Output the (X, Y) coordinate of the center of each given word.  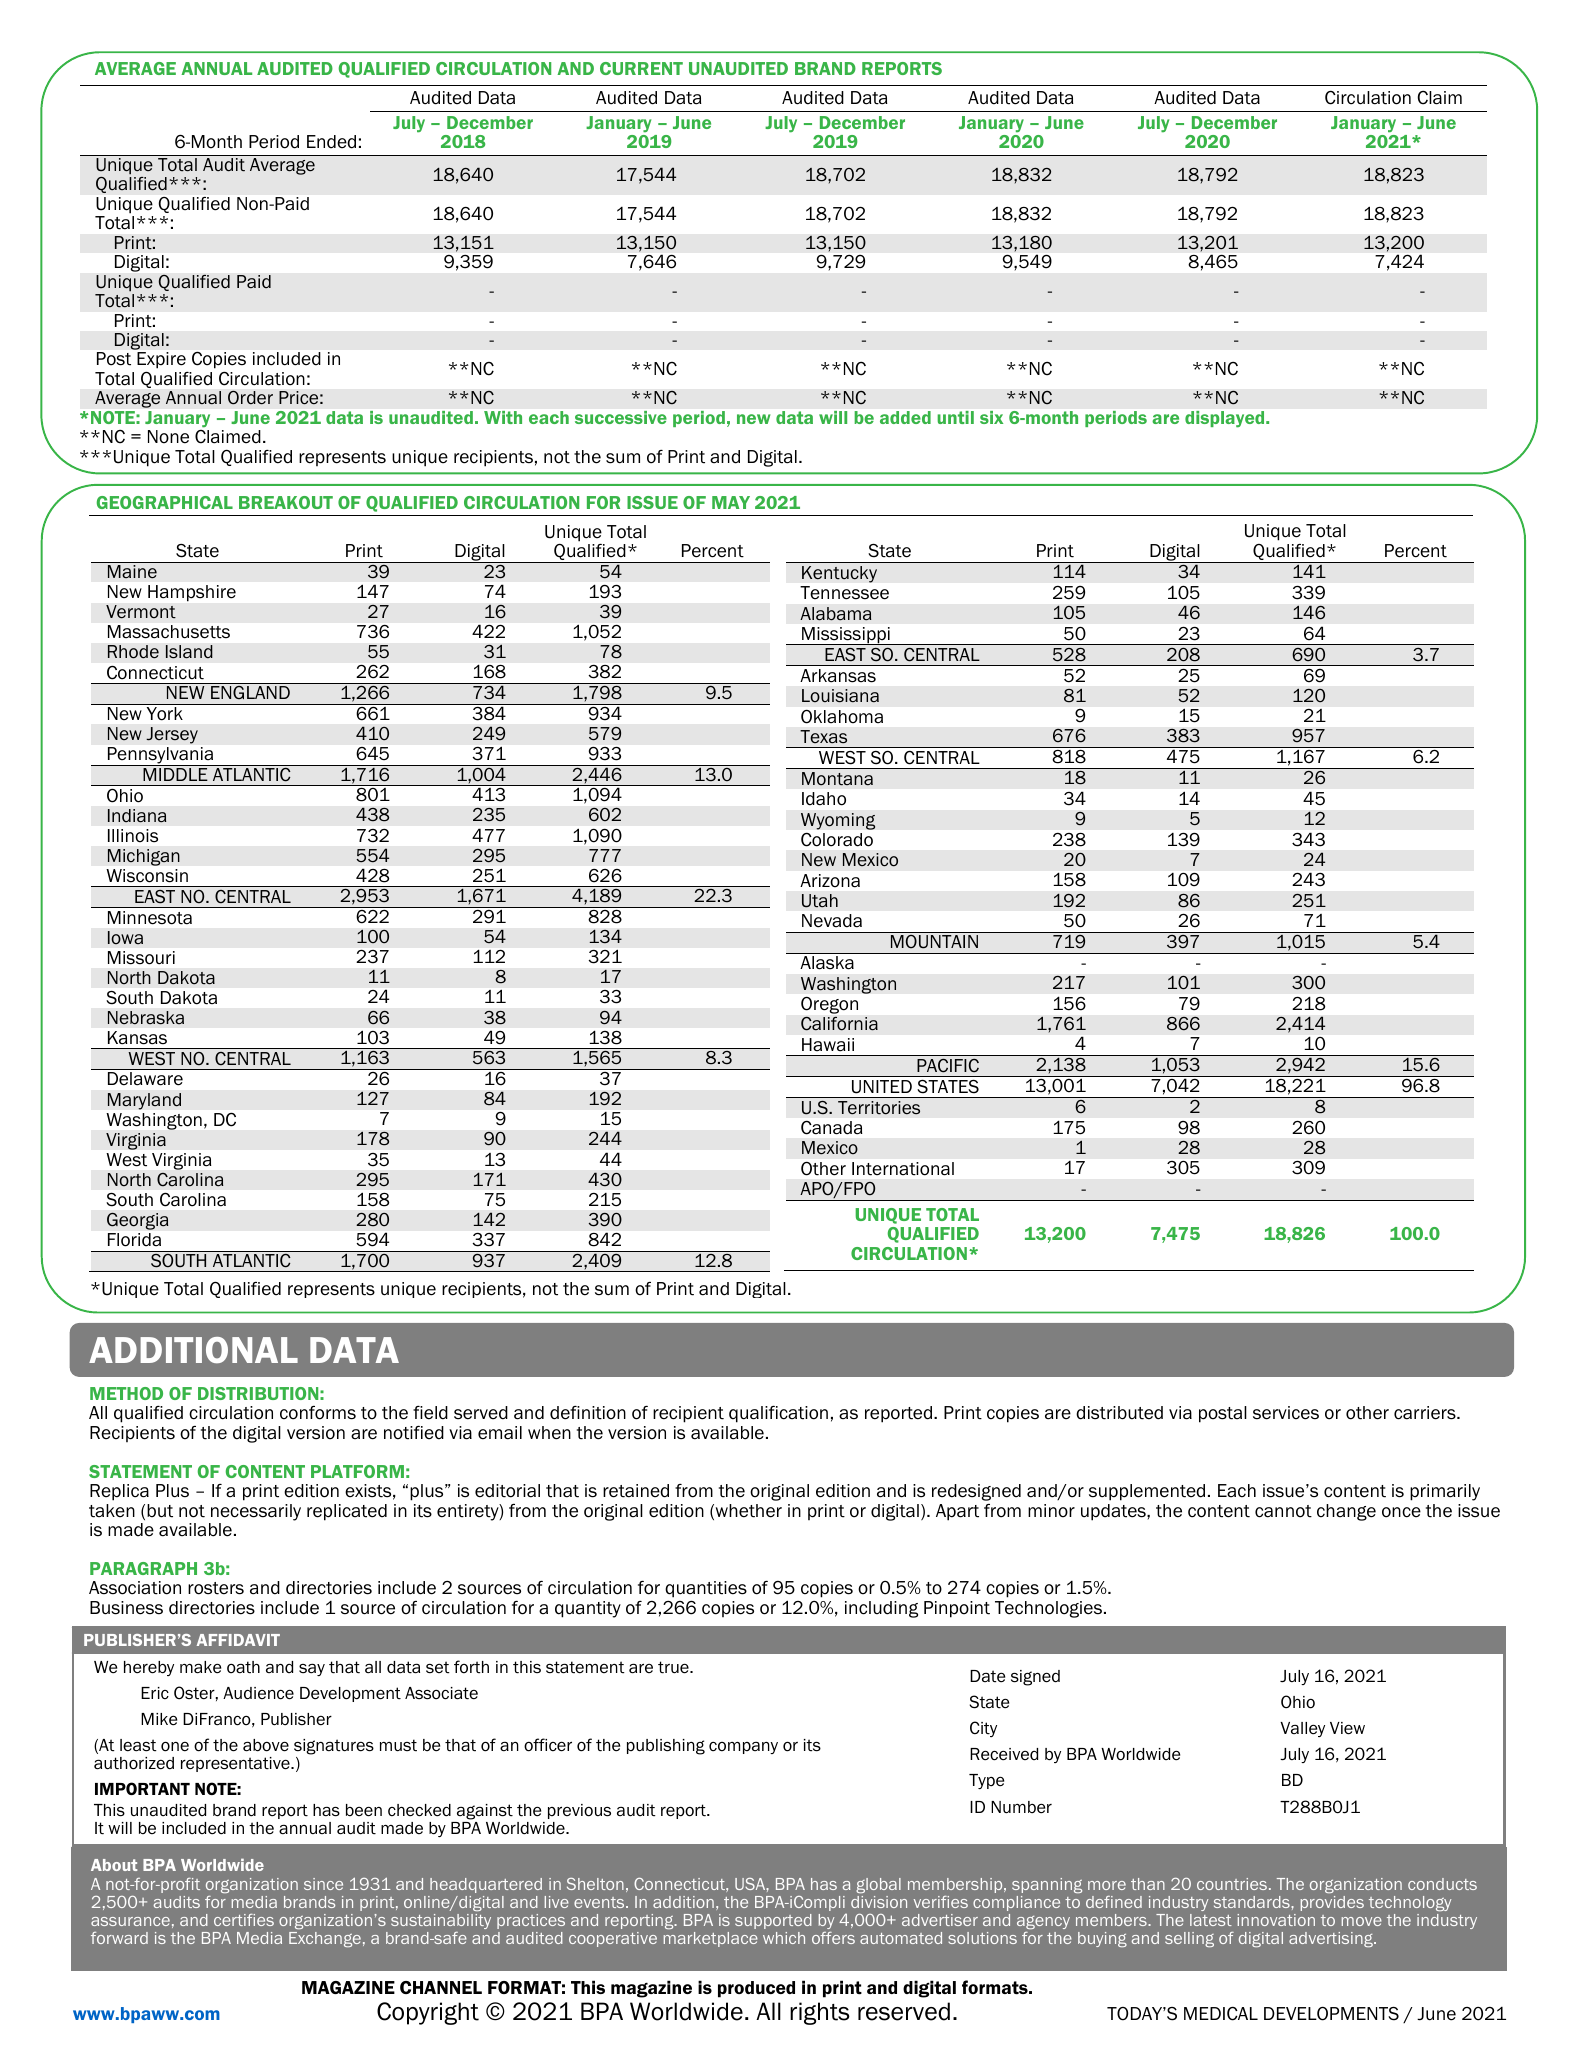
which (784, 1938)
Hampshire (192, 593)
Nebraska (146, 1018)
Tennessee (844, 593)
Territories (879, 1108)
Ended (331, 142)
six (991, 417)
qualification (778, 1414)
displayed (1226, 419)
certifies (244, 1920)
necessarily (256, 1512)
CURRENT (641, 68)
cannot (1283, 1511)
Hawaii (828, 1044)
